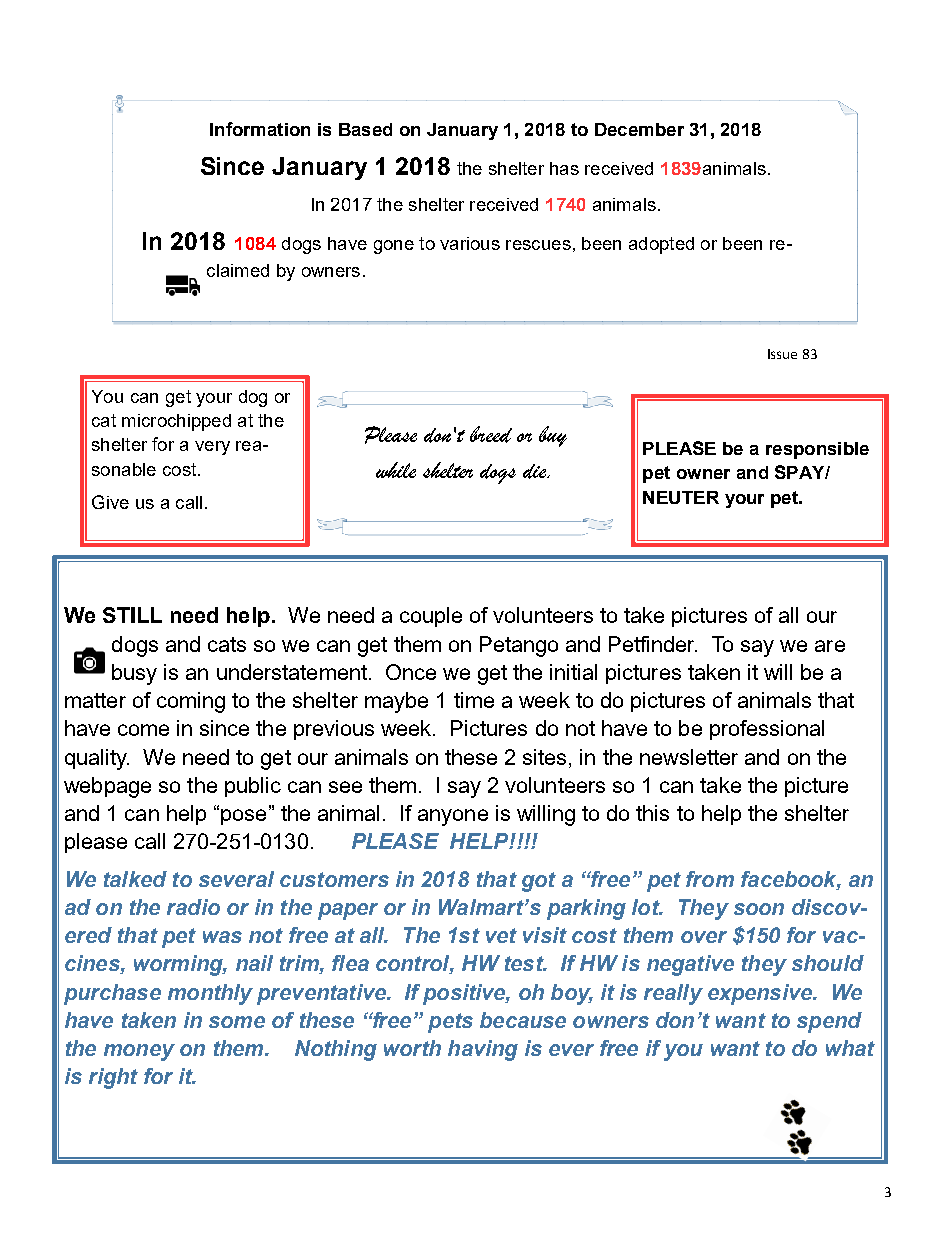 This document has height=1233, width=952. What do you see at coordinates (139, 1052) in the document?
I see `money` at bounding box center [139, 1052].
